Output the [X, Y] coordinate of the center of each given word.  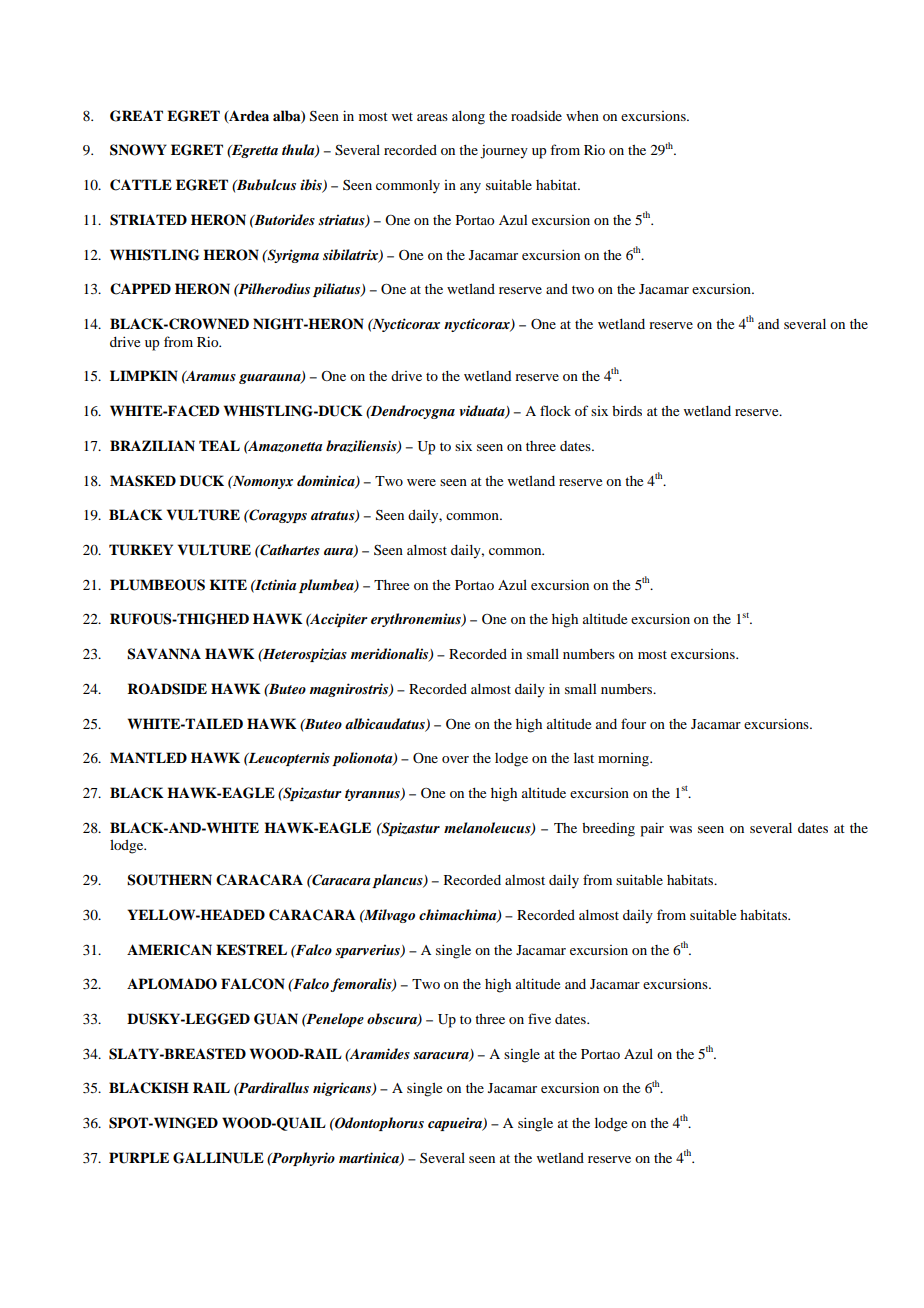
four [633, 723]
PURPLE [139, 1158]
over [455, 759]
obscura [393, 1020]
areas [432, 117]
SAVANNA [164, 654]
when [582, 116]
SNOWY [138, 150]
